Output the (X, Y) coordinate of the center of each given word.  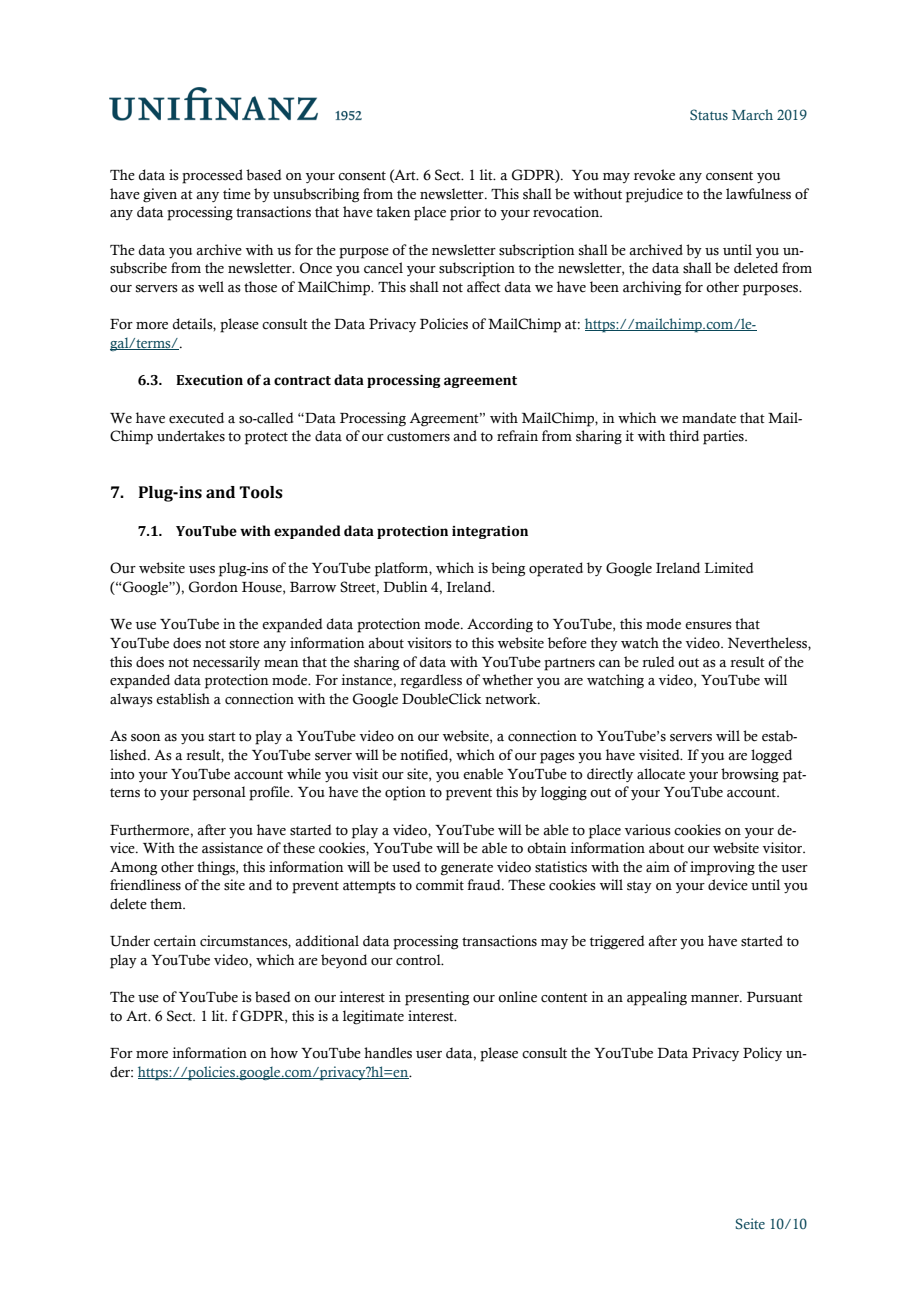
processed (212, 176)
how (284, 1053)
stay (639, 887)
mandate (709, 418)
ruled (658, 662)
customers (418, 437)
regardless (431, 681)
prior (465, 213)
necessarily (226, 663)
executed (196, 418)
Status (709, 114)
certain (175, 941)
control (419, 960)
